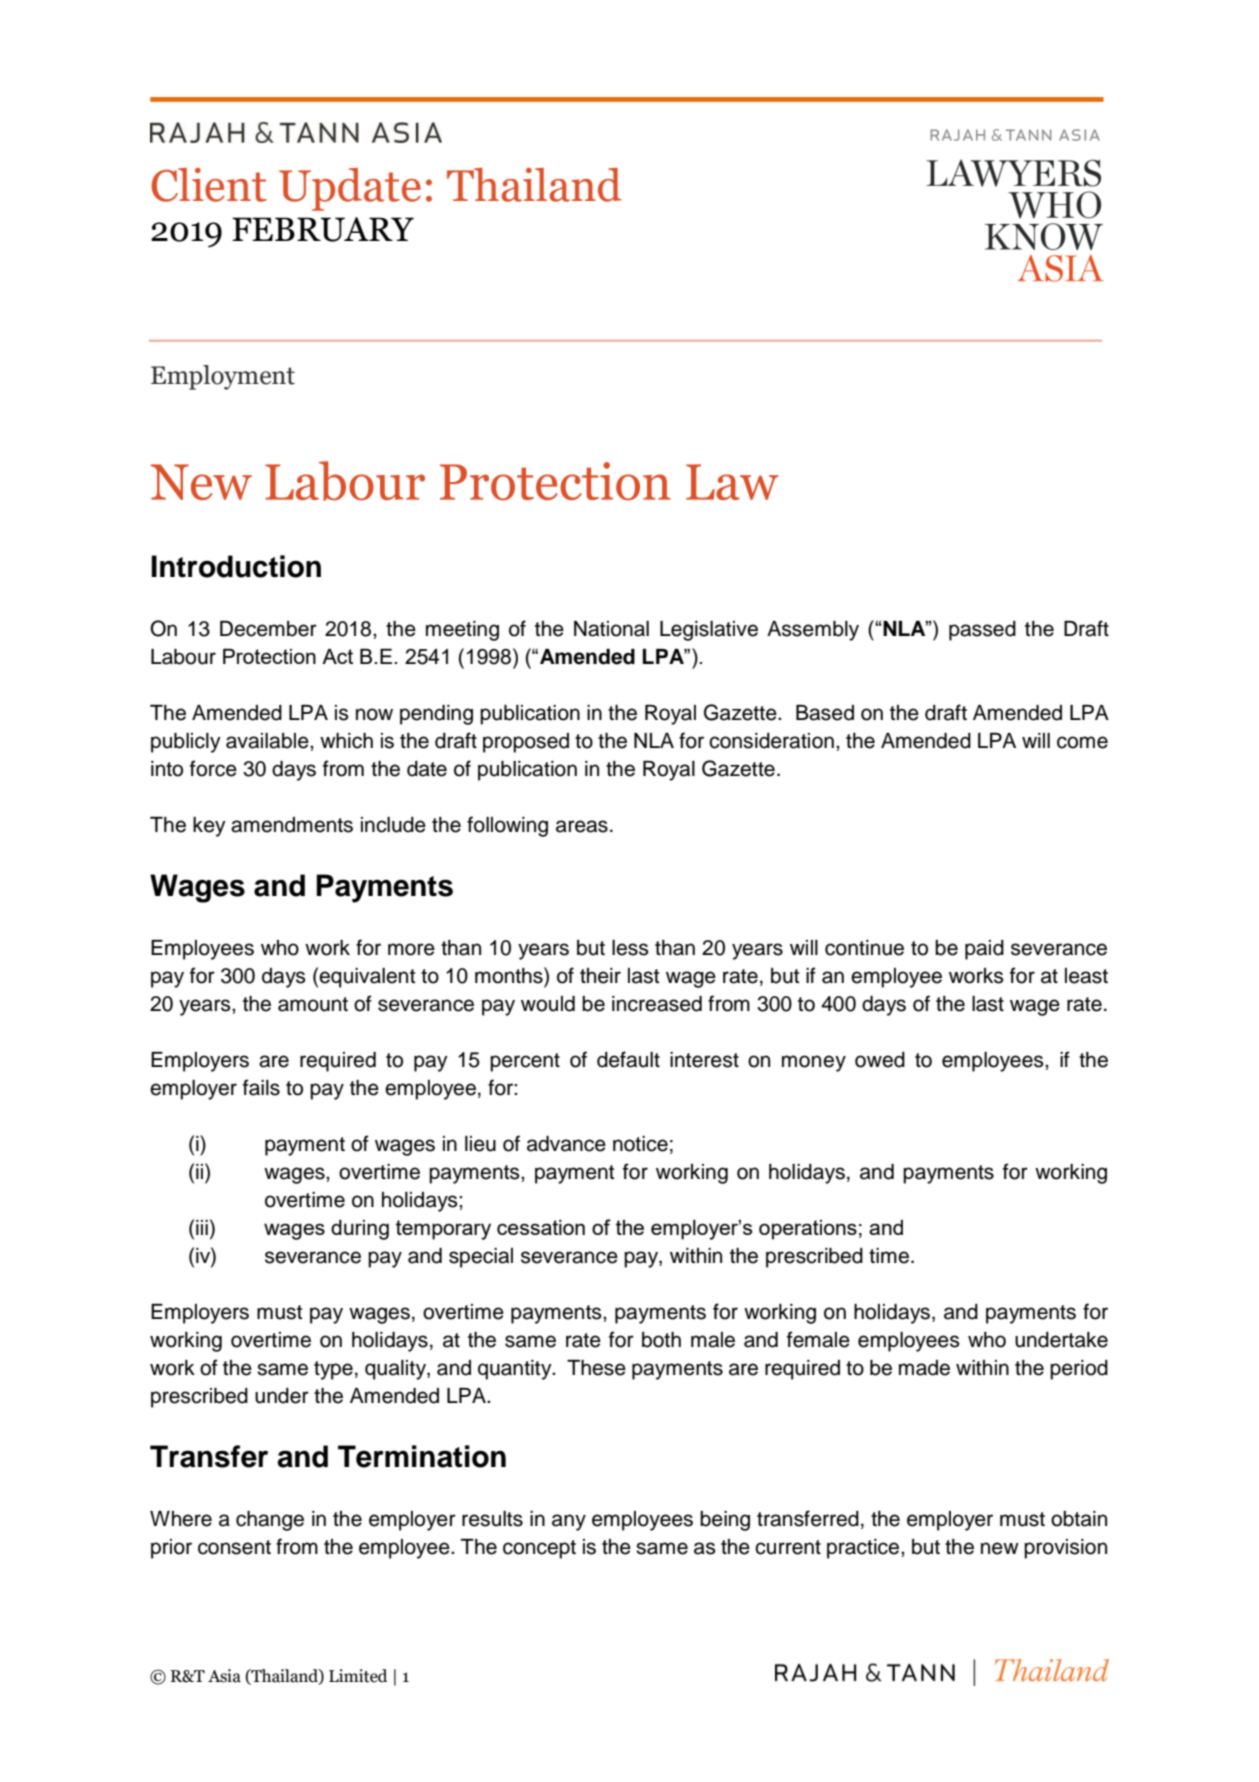 Image resolution: width=1259 pixels, height=1782 pixels. What do you see at coordinates (313, 1004) in the image?
I see `amount` at bounding box center [313, 1004].
